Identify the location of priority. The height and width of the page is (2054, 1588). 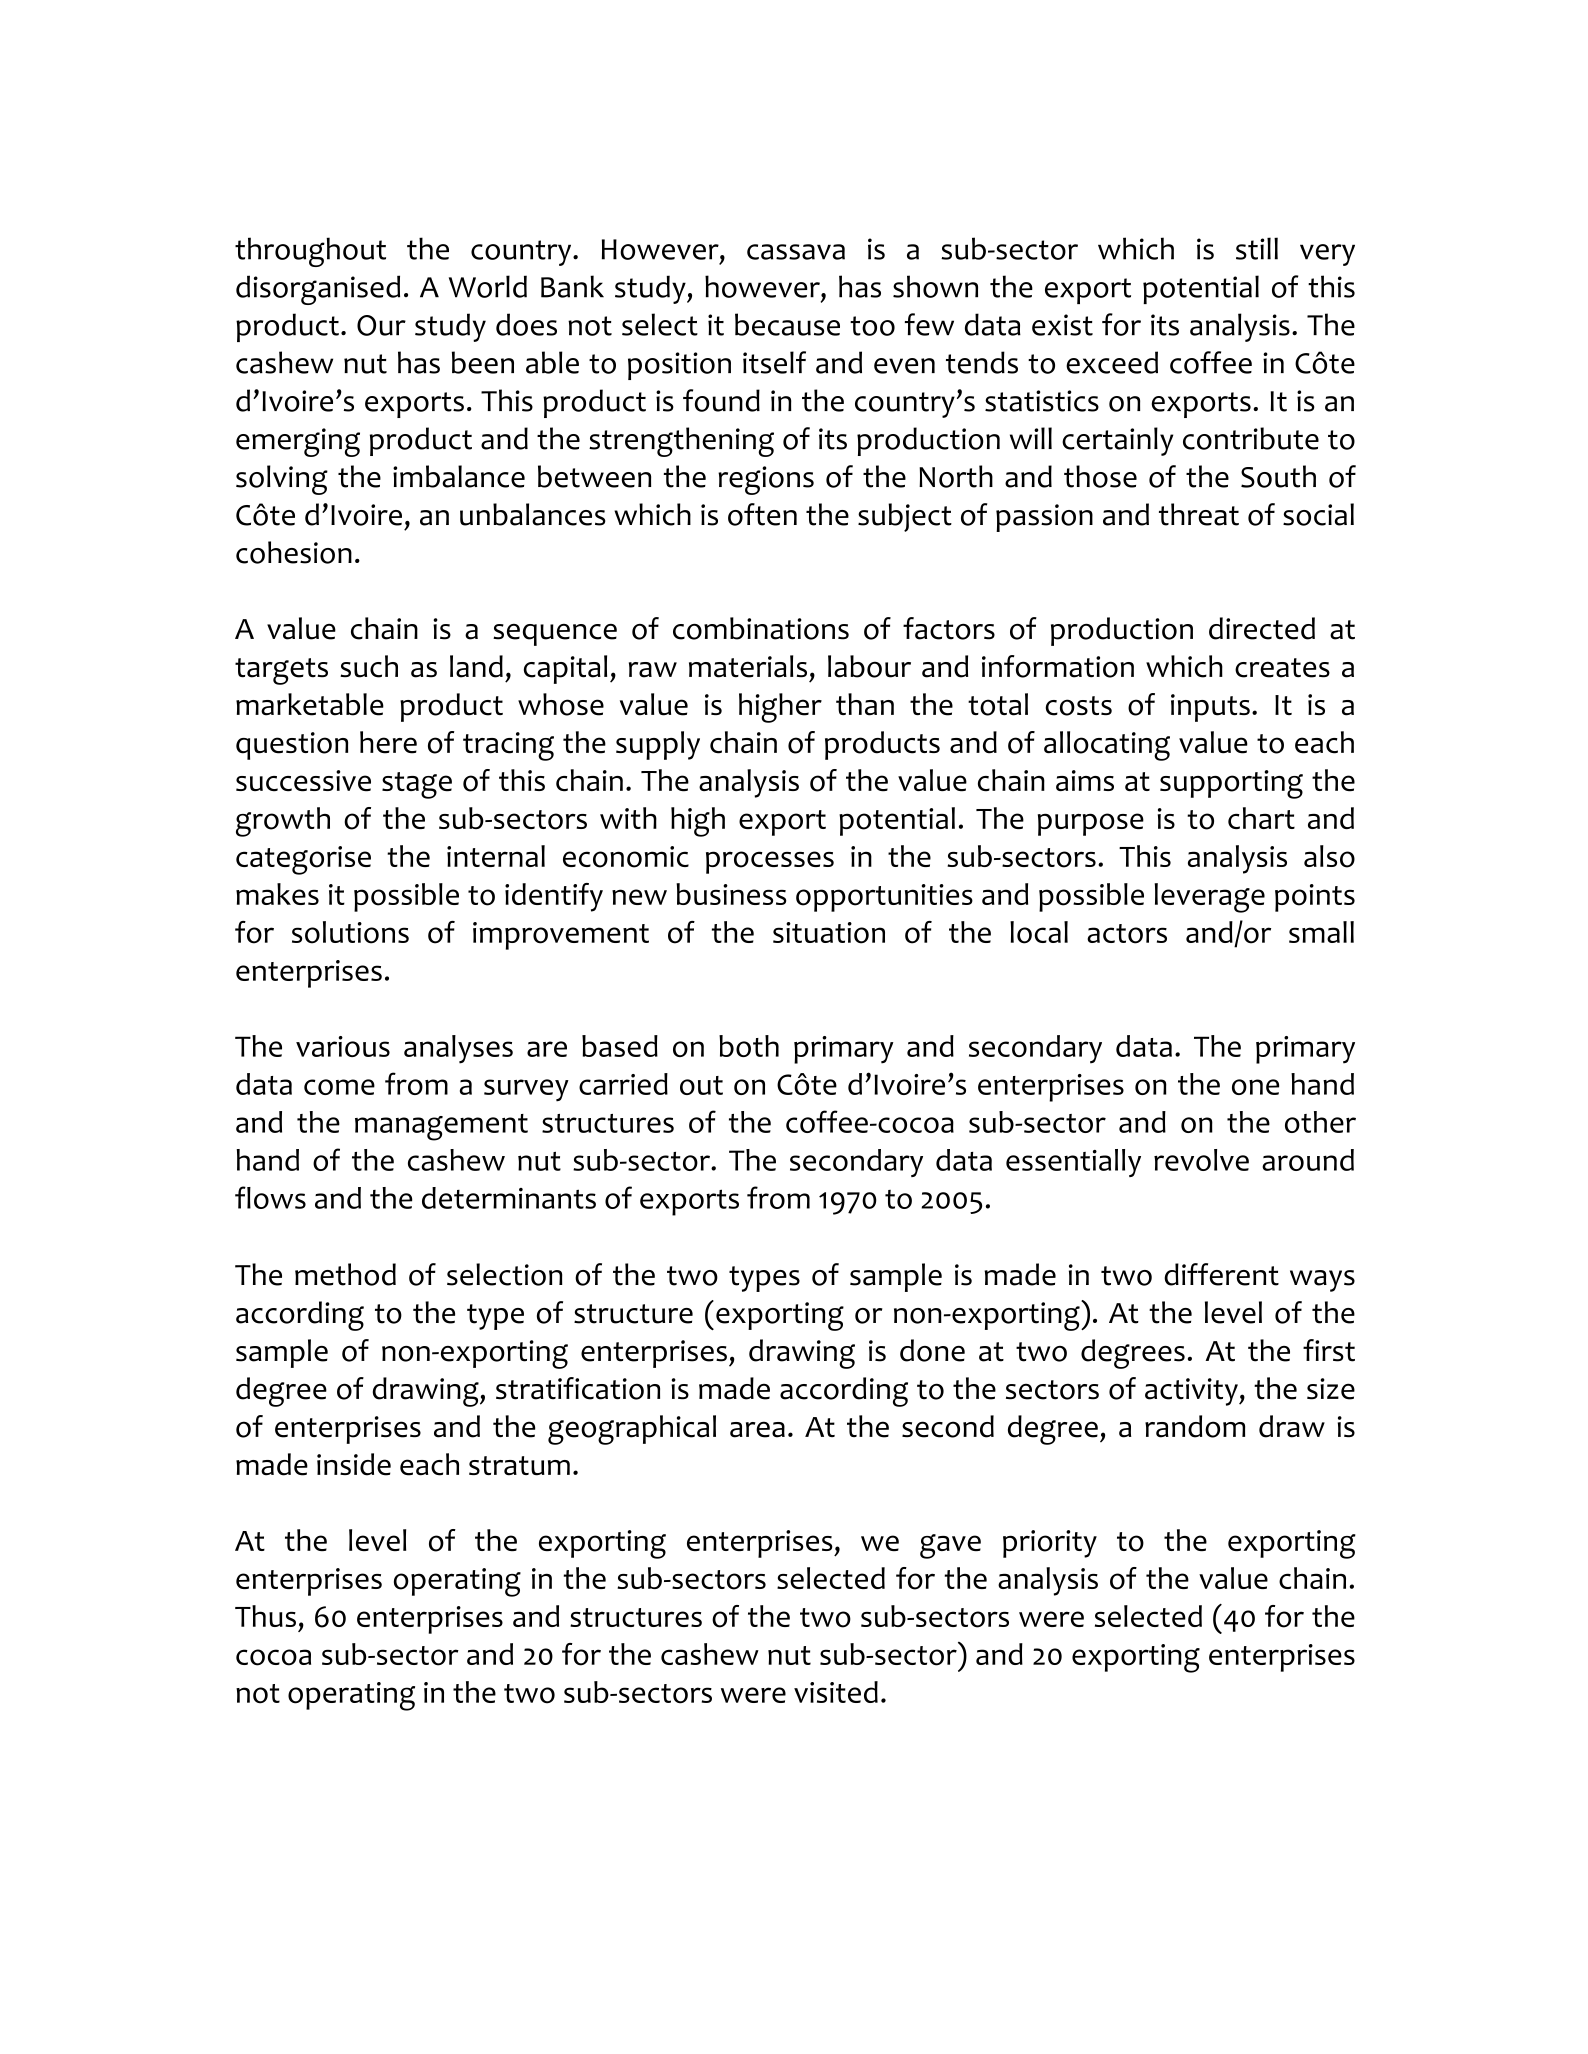
(1050, 1544).
